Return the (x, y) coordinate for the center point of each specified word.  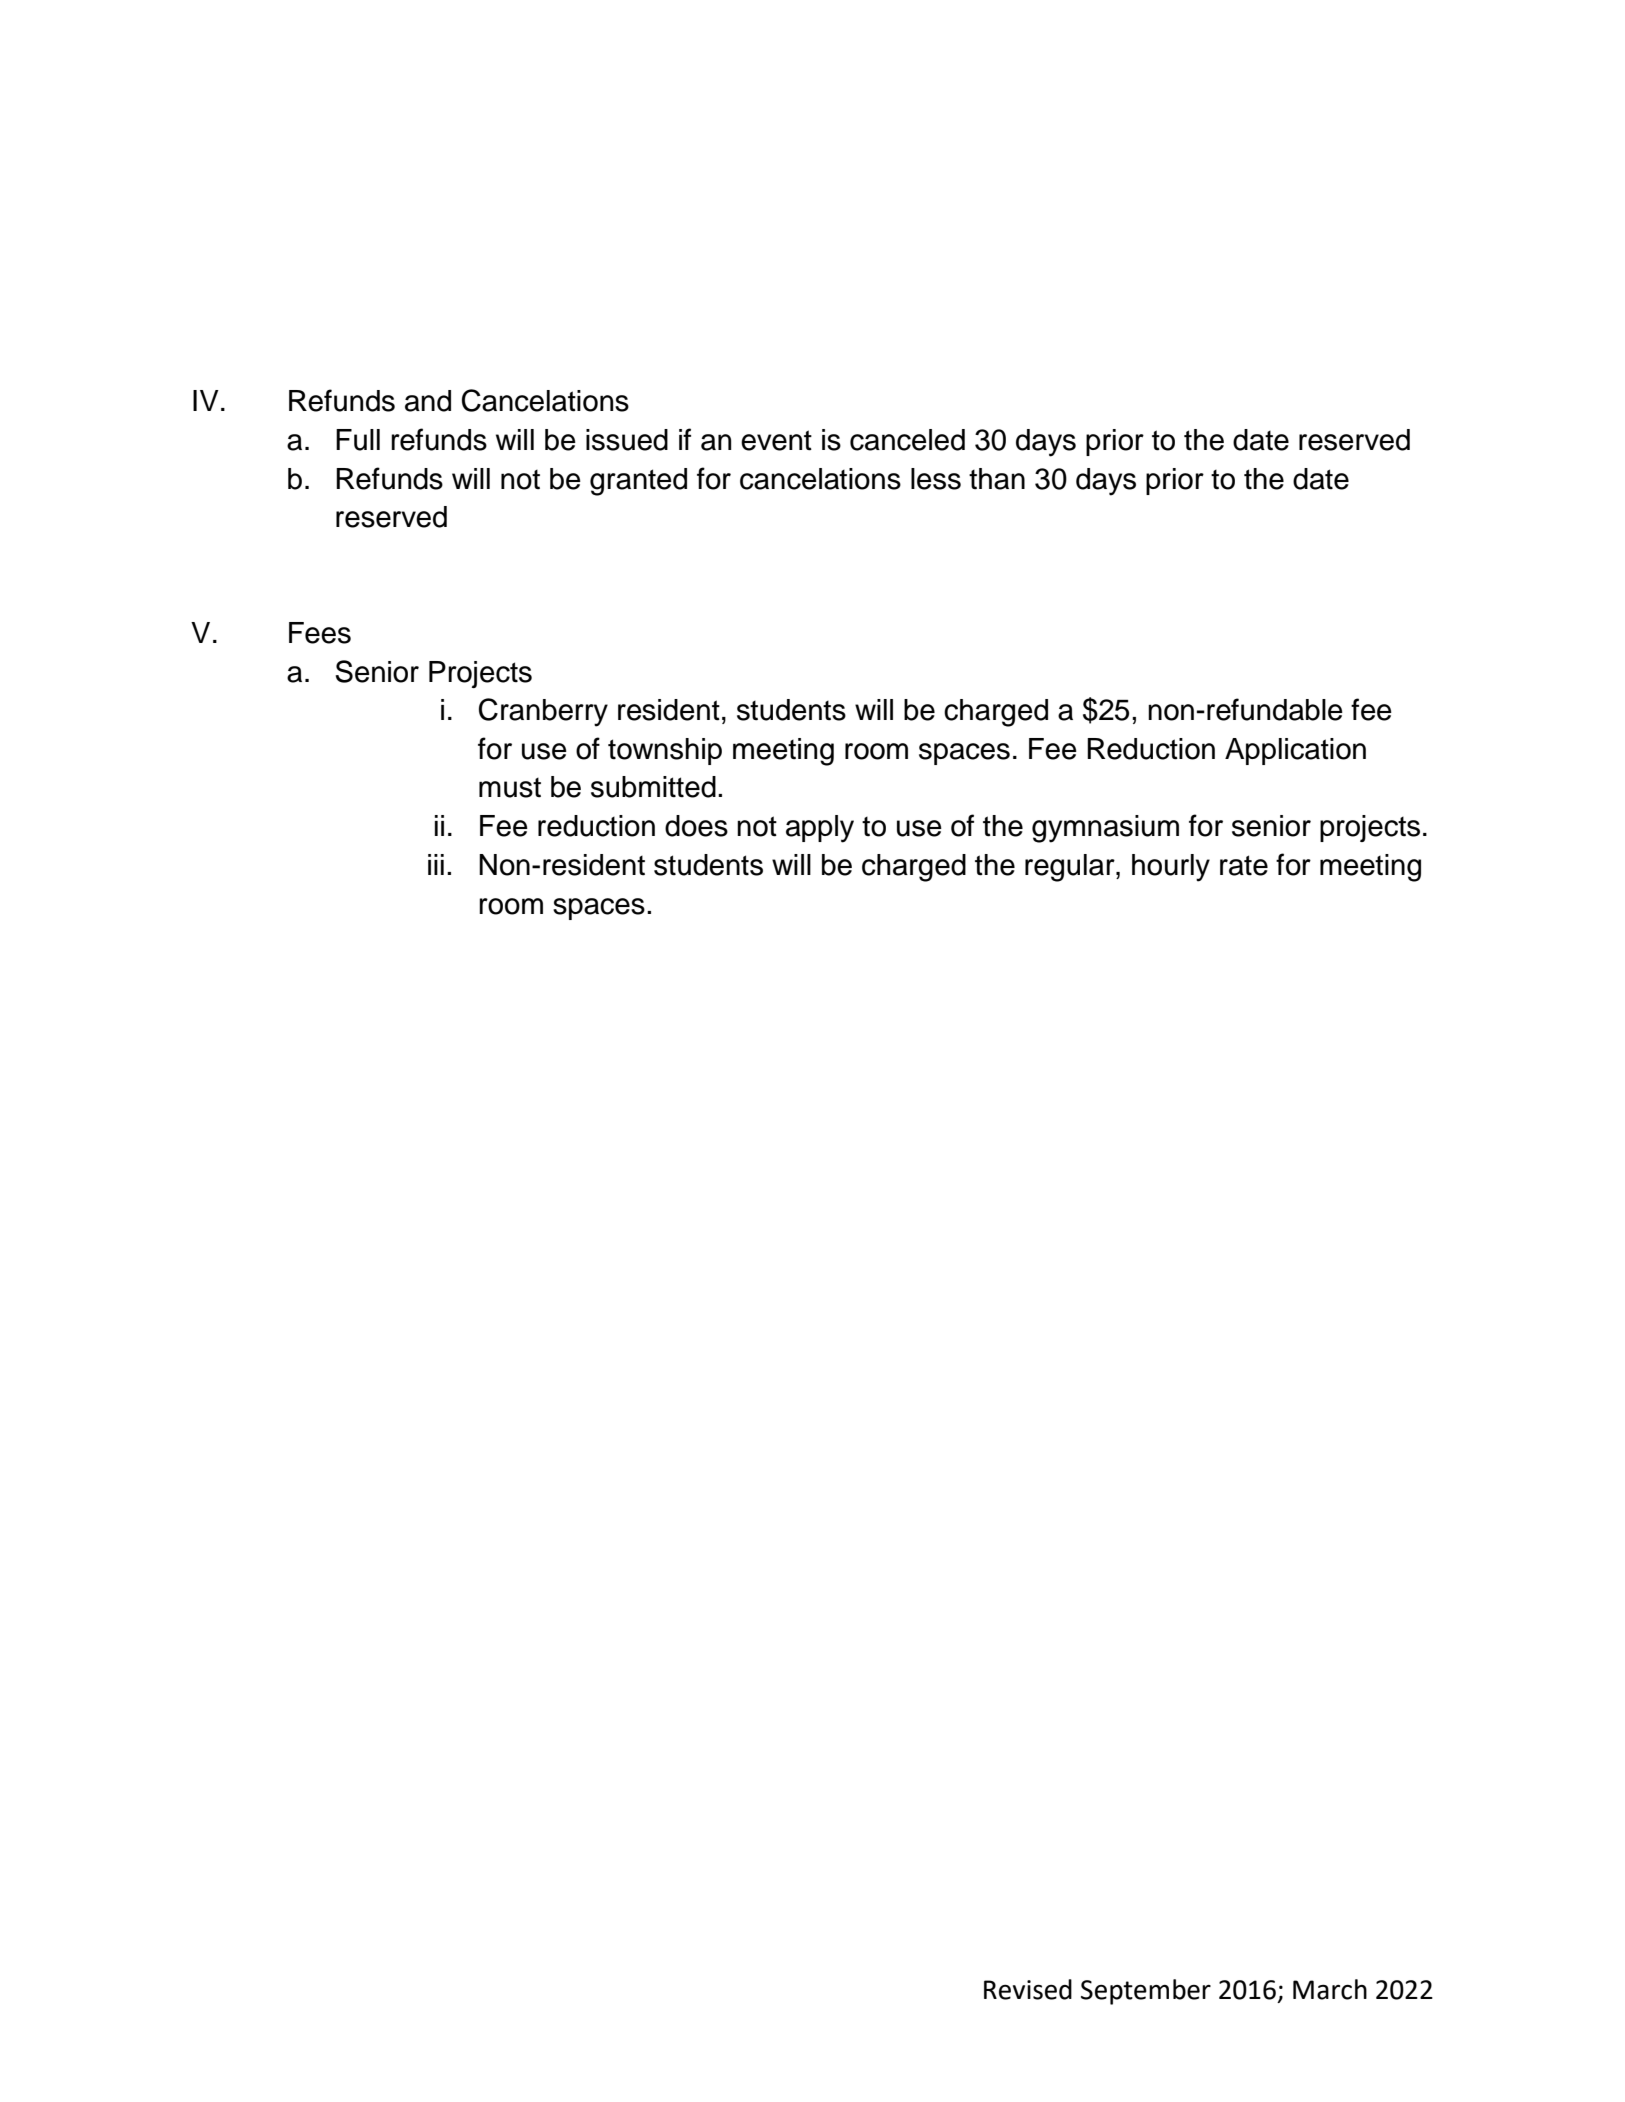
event (776, 440)
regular (1071, 868)
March (1330, 1989)
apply (820, 829)
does (696, 826)
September (1146, 1992)
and (428, 401)
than (997, 479)
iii (436, 864)
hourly (1171, 868)
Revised (1028, 1989)
